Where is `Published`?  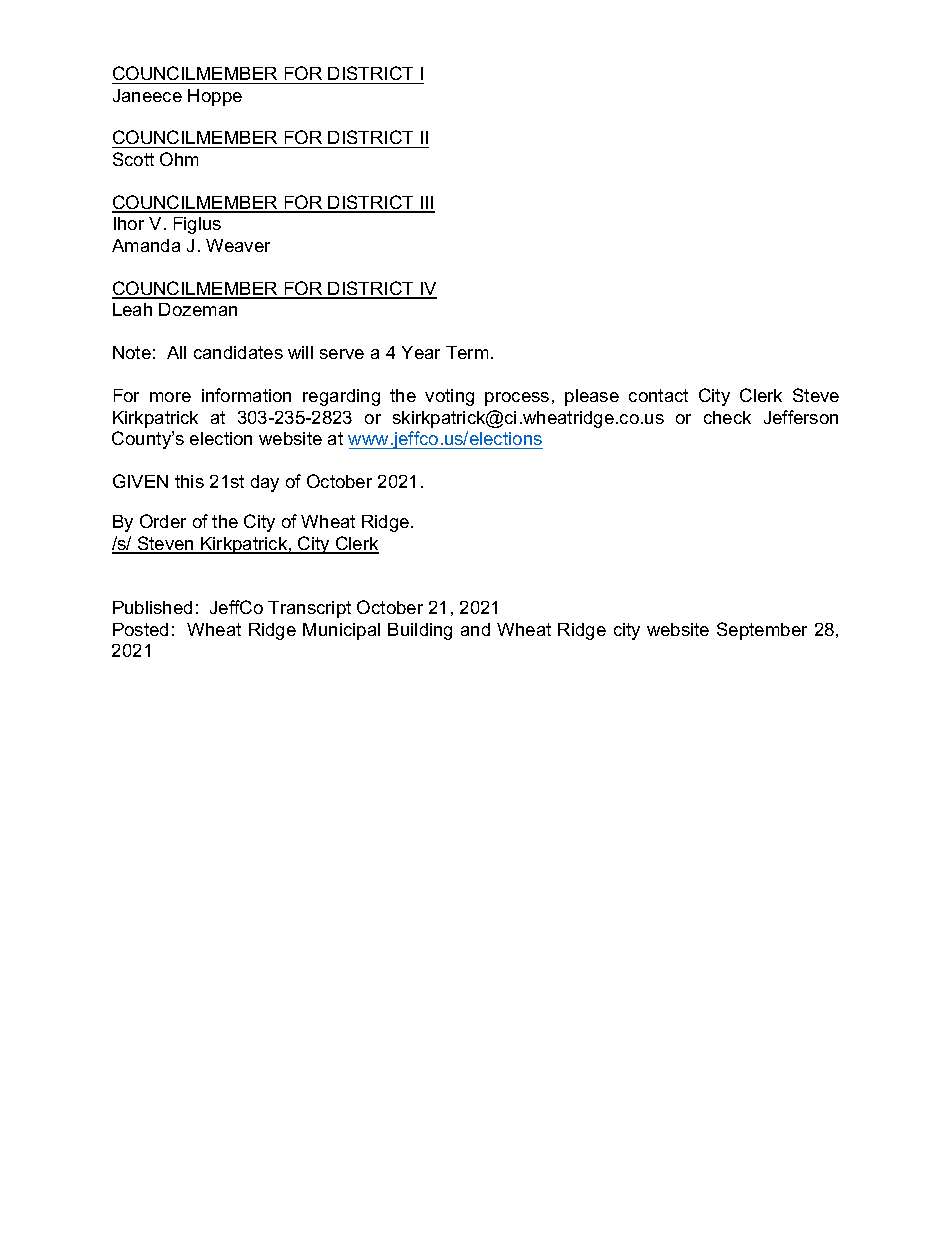
Published is located at coordinates (152, 607).
